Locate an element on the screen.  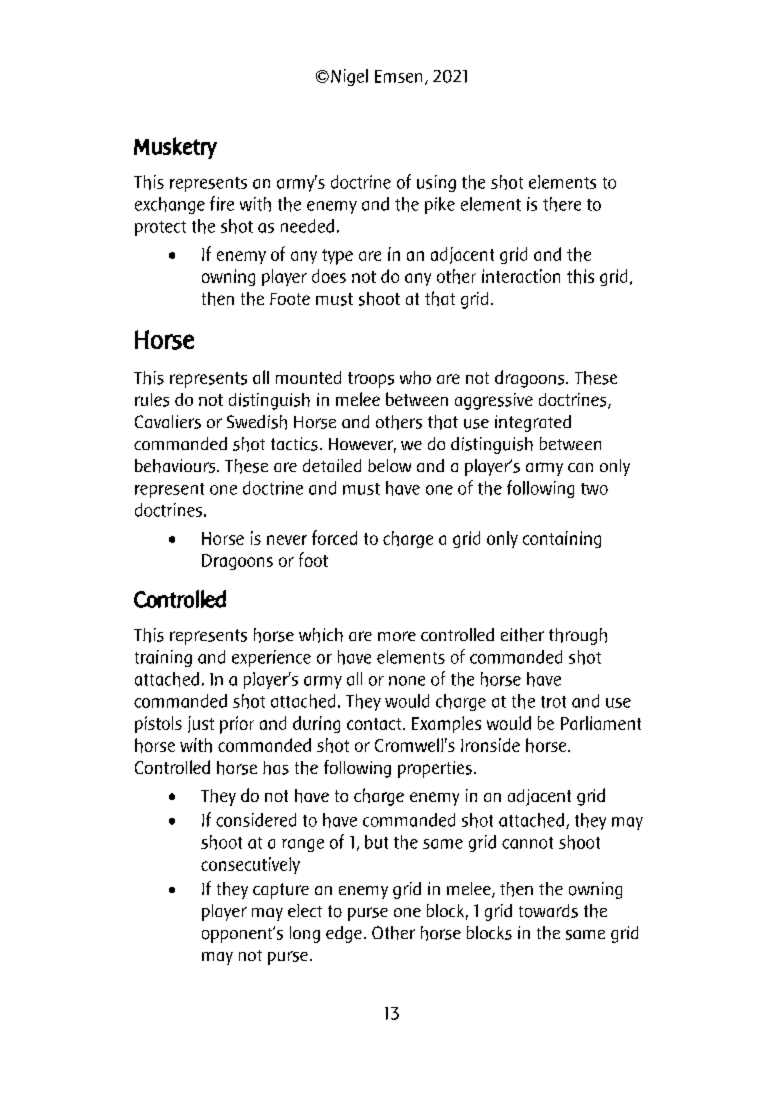
consecutively is located at coordinates (250, 865).
